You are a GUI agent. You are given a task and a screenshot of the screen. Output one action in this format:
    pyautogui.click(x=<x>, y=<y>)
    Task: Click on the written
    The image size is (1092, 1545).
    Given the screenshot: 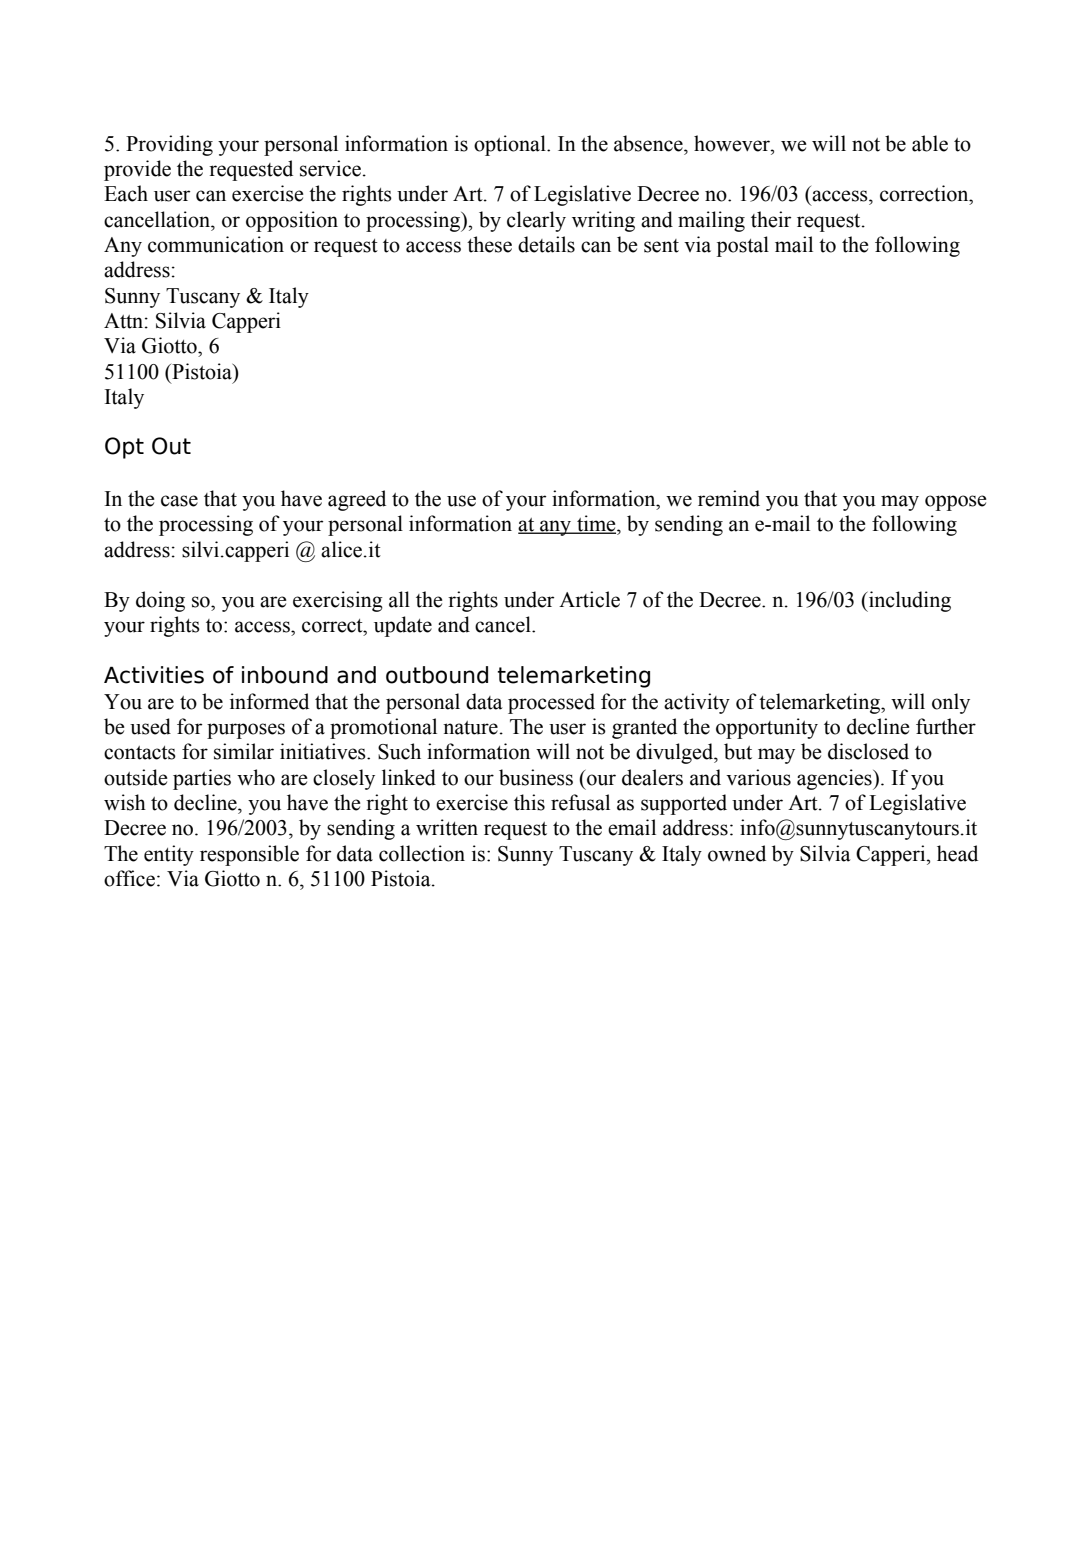 What is the action you would take?
    pyautogui.click(x=447, y=827)
